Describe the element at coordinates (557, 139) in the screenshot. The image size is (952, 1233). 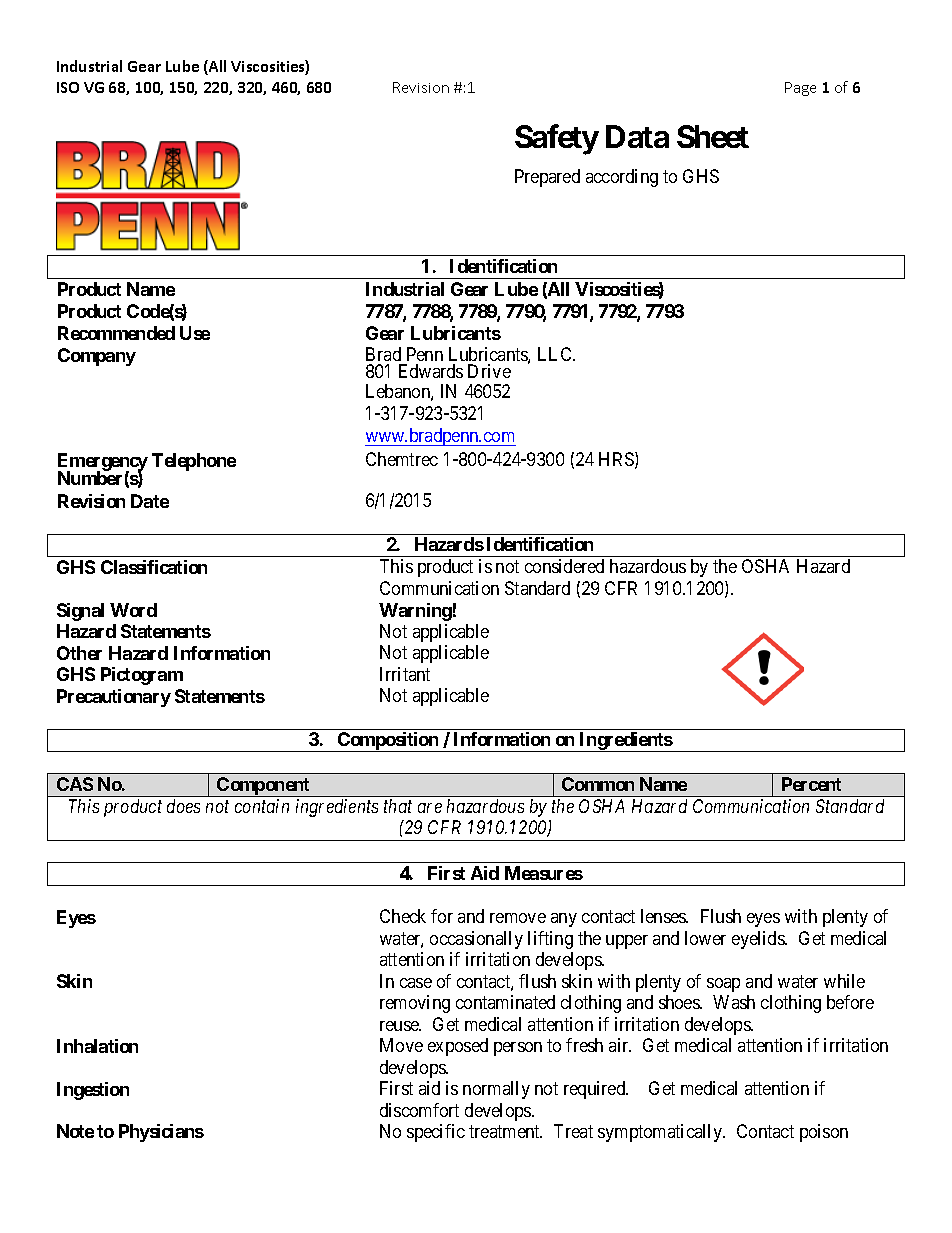
I see `Safety` at that location.
